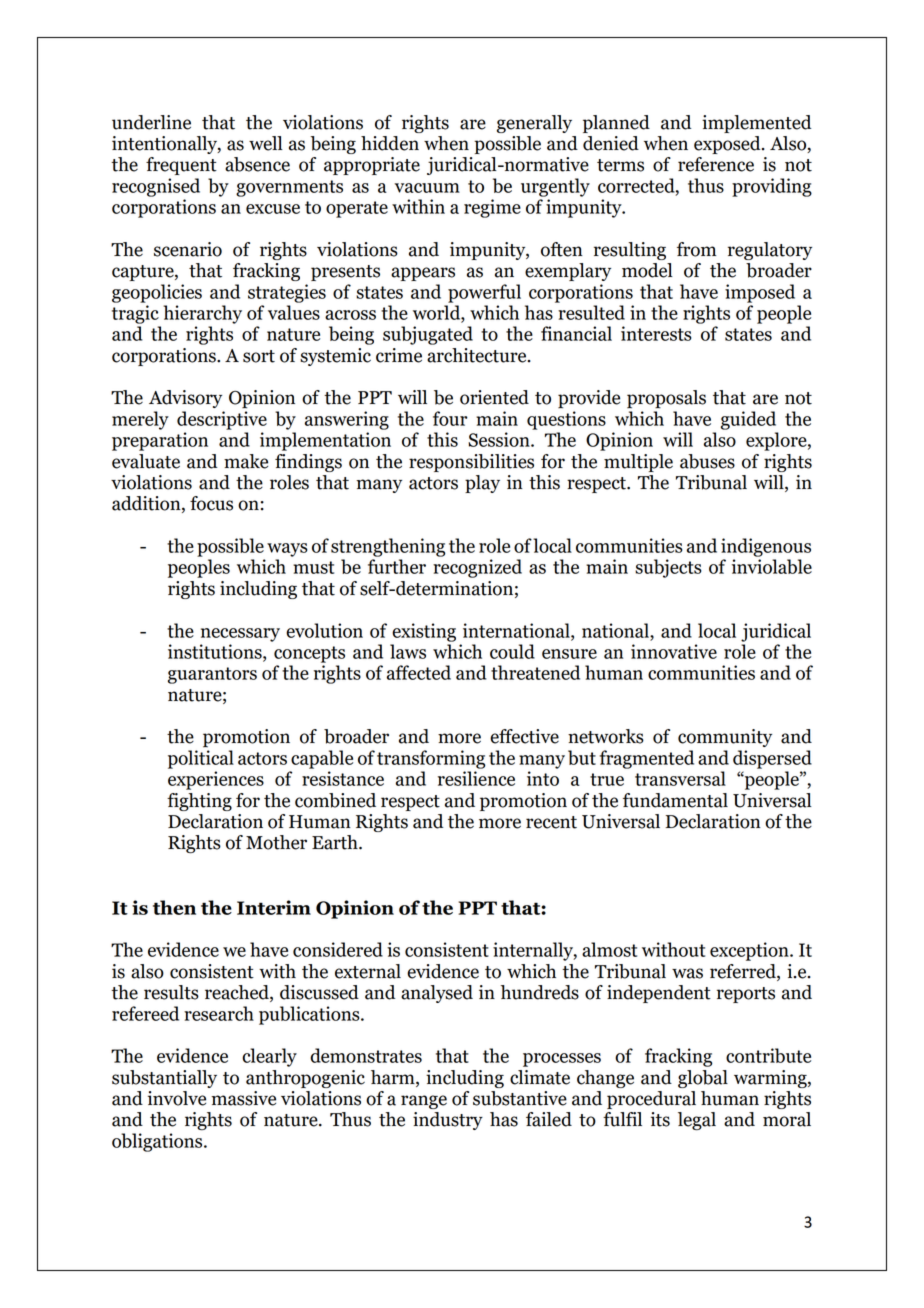  I want to click on experiences, so click(216, 780).
